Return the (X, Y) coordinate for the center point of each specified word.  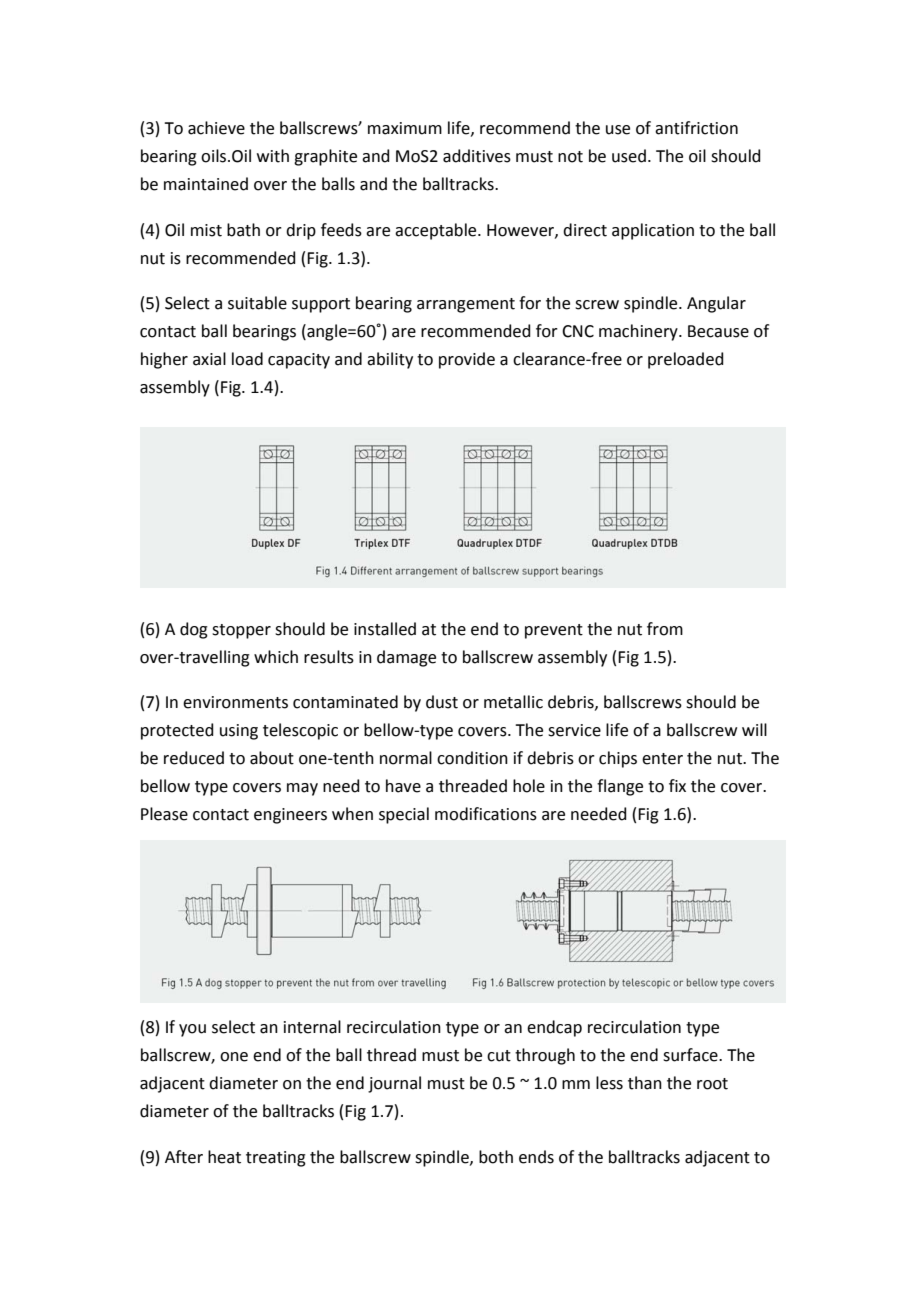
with (273, 156)
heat (224, 1157)
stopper (241, 631)
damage (406, 658)
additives (477, 156)
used (629, 156)
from (665, 629)
